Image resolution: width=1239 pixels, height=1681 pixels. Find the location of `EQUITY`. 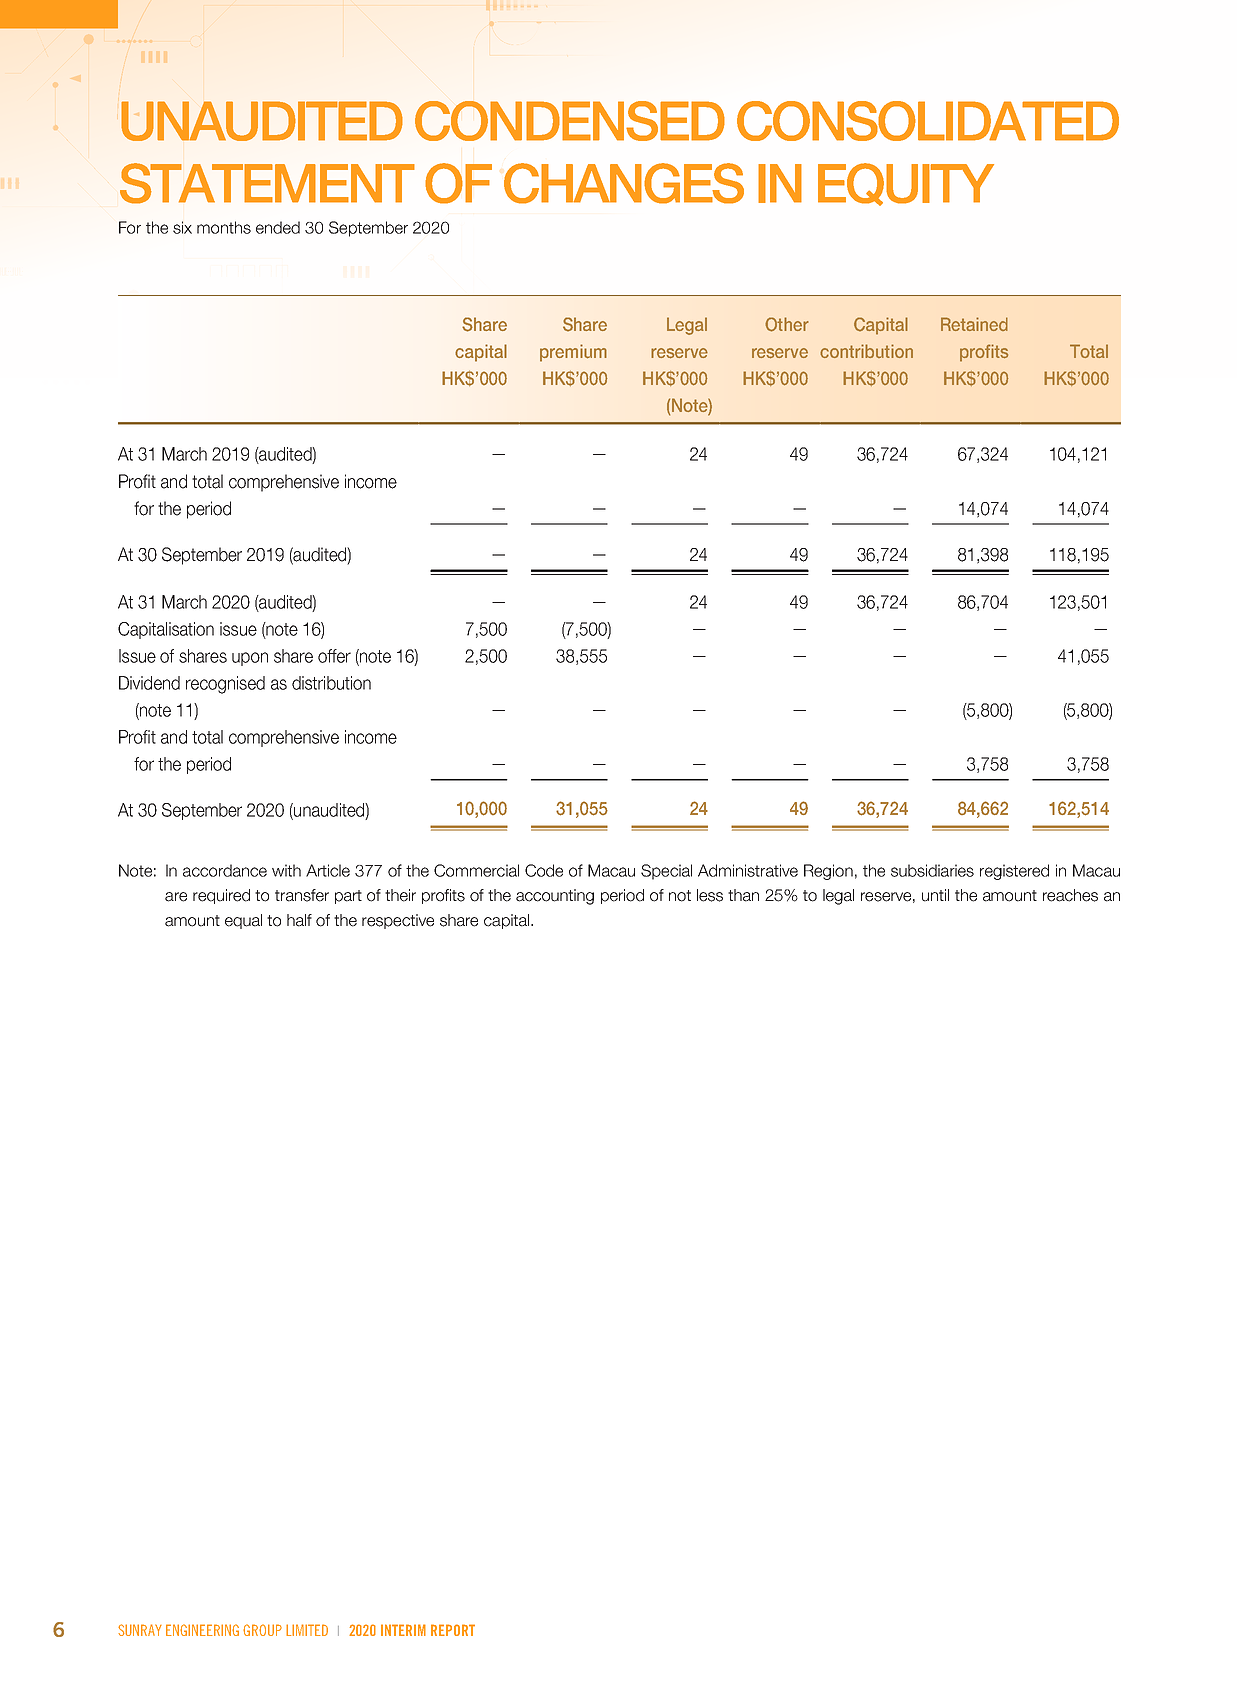

EQUITY is located at coordinates (906, 184).
